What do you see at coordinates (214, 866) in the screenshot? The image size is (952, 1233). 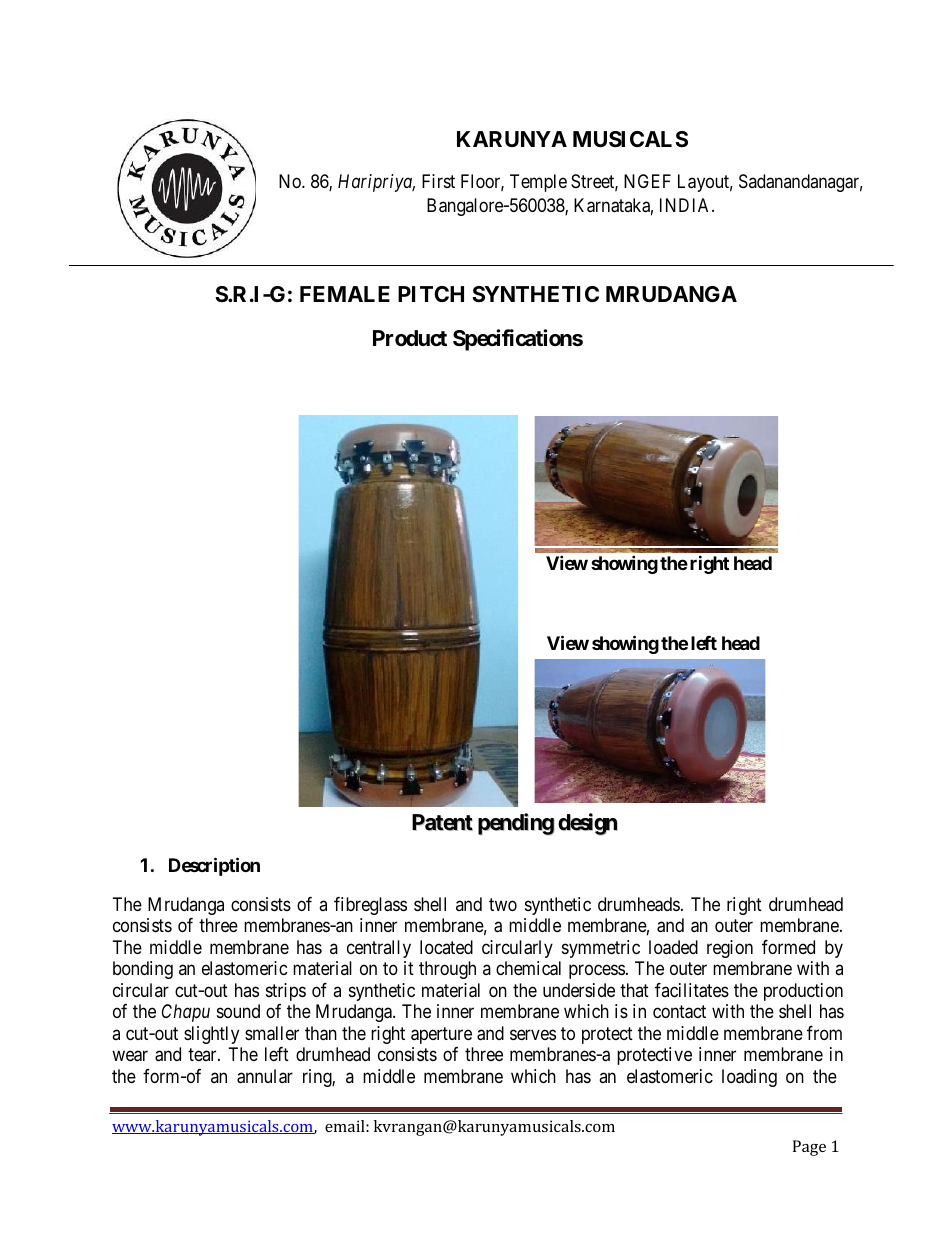 I see `Description` at bounding box center [214, 866].
